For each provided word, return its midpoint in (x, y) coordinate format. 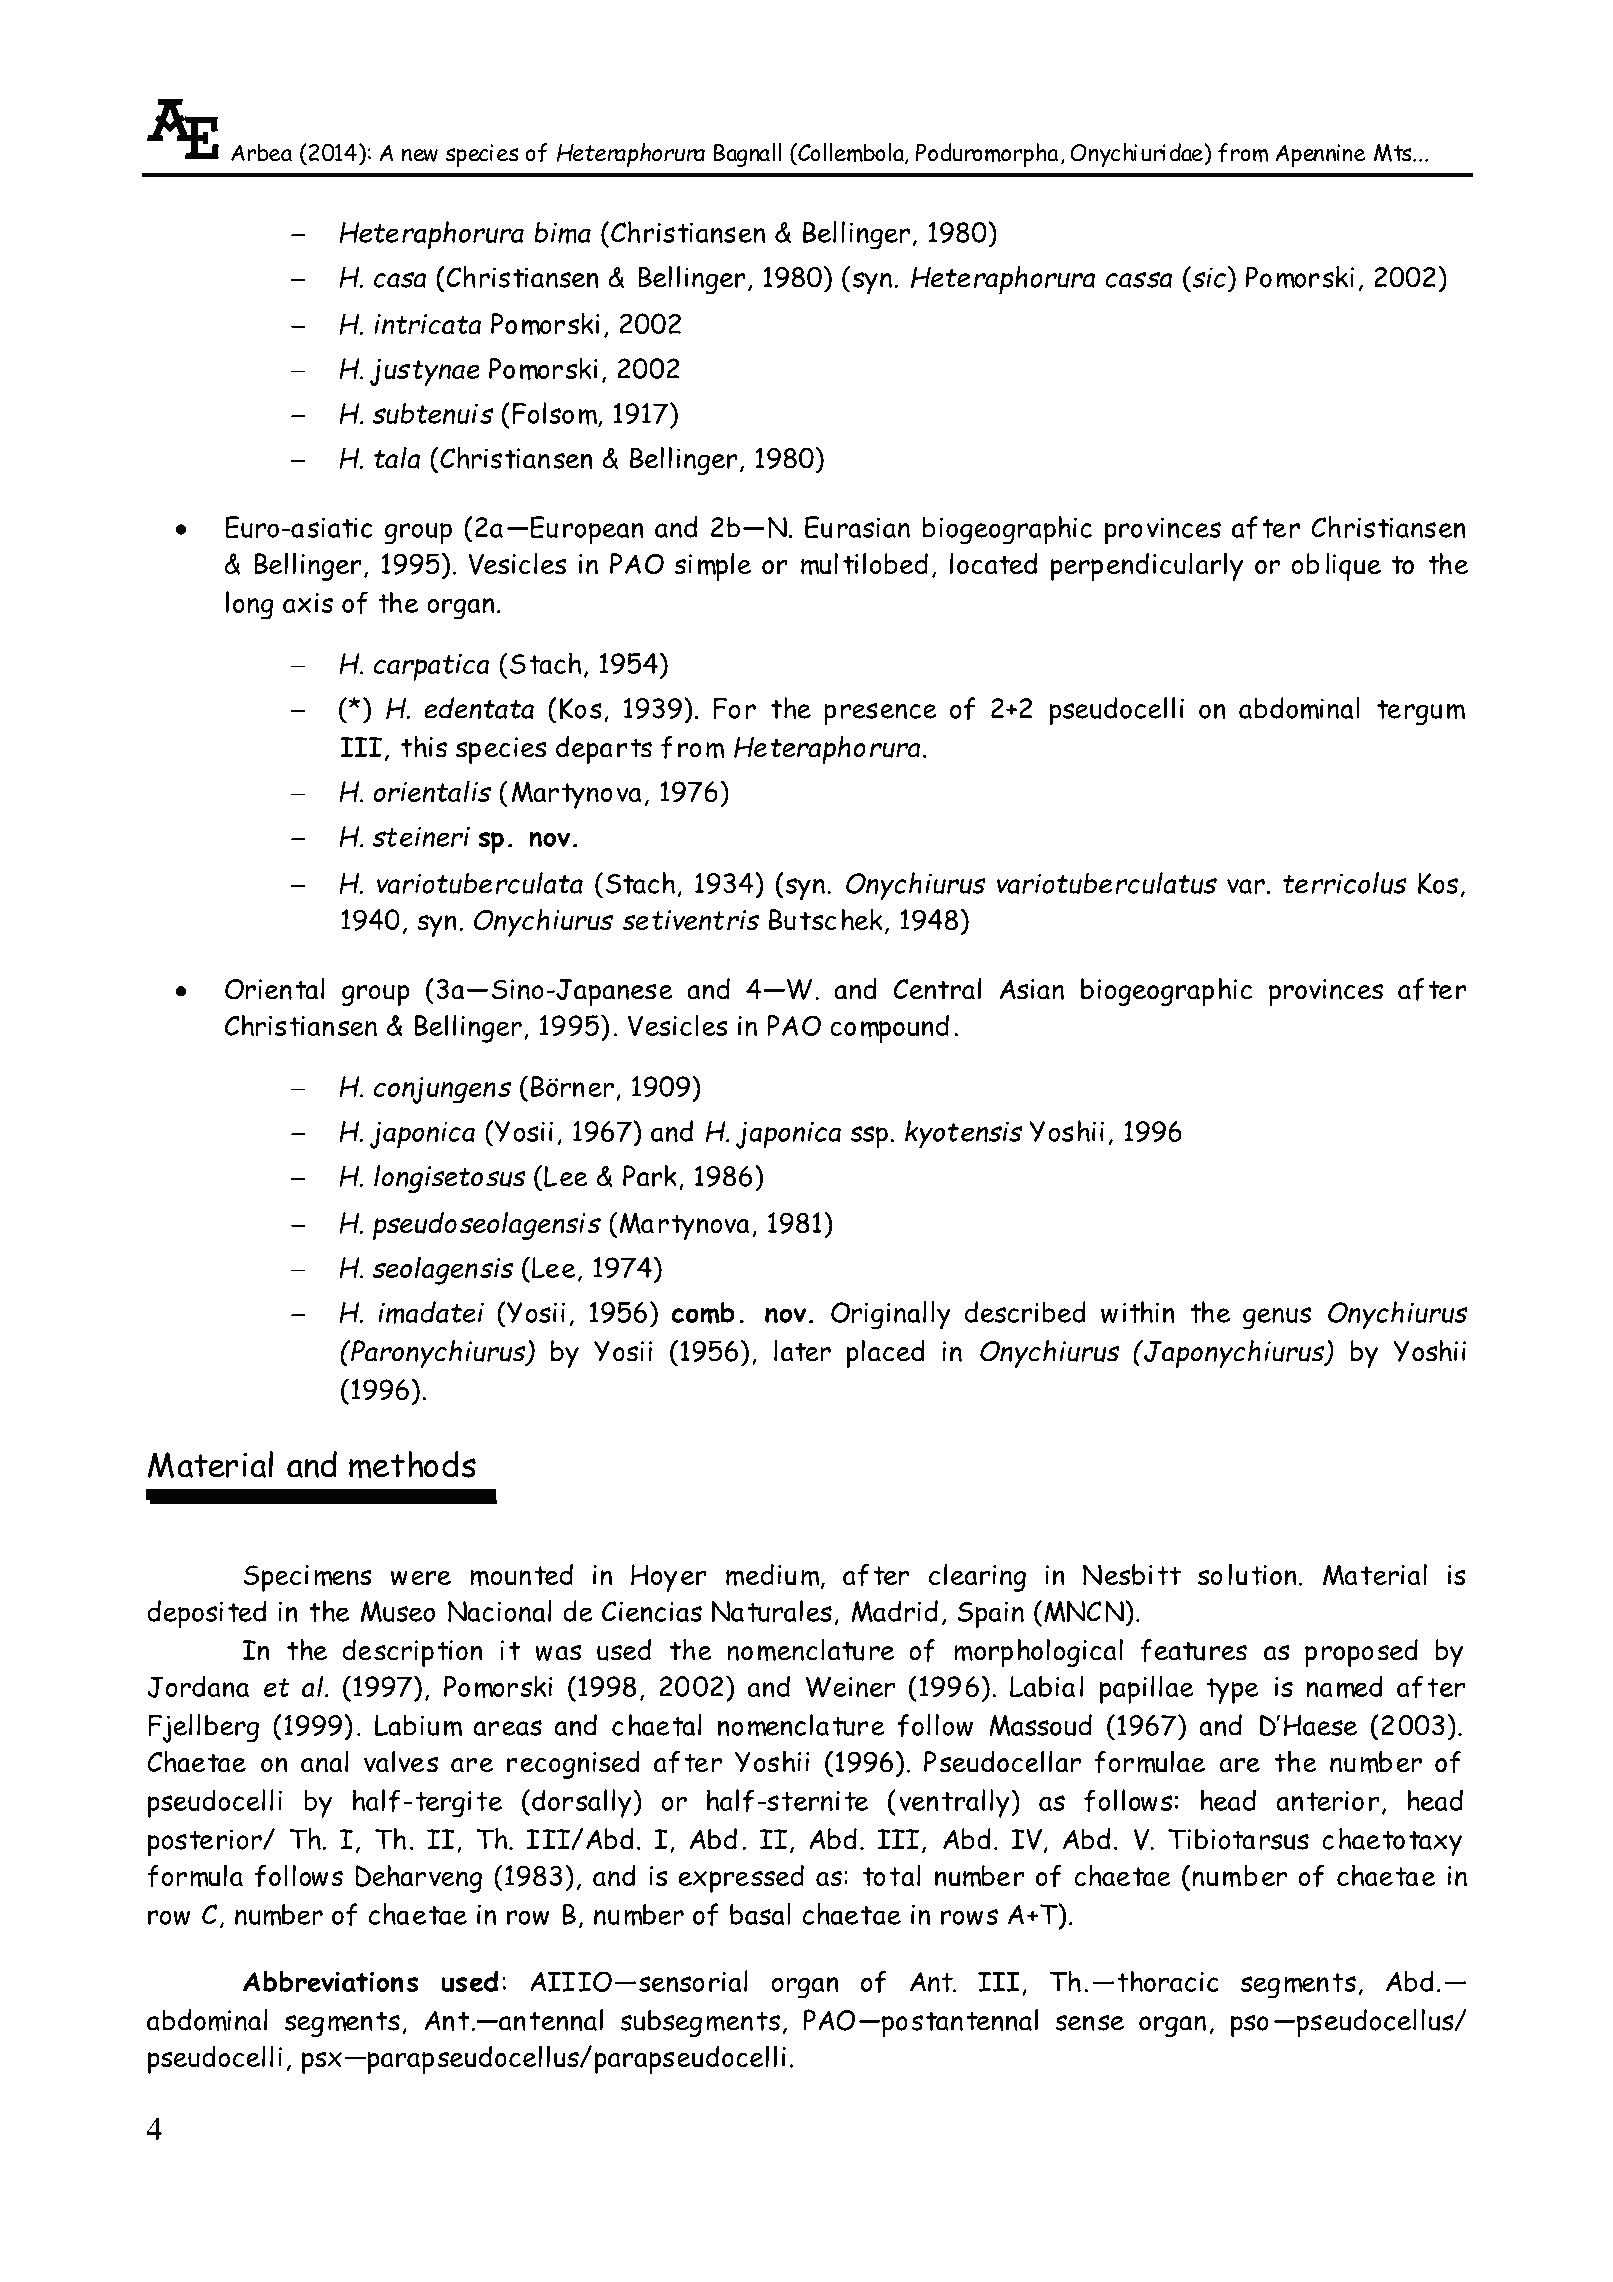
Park (650, 1176)
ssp (869, 1137)
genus (1277, 1318)
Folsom (555, 414)
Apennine (1320, 155)
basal (760, 1914)
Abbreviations (331, 1981)
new (420, 155)
